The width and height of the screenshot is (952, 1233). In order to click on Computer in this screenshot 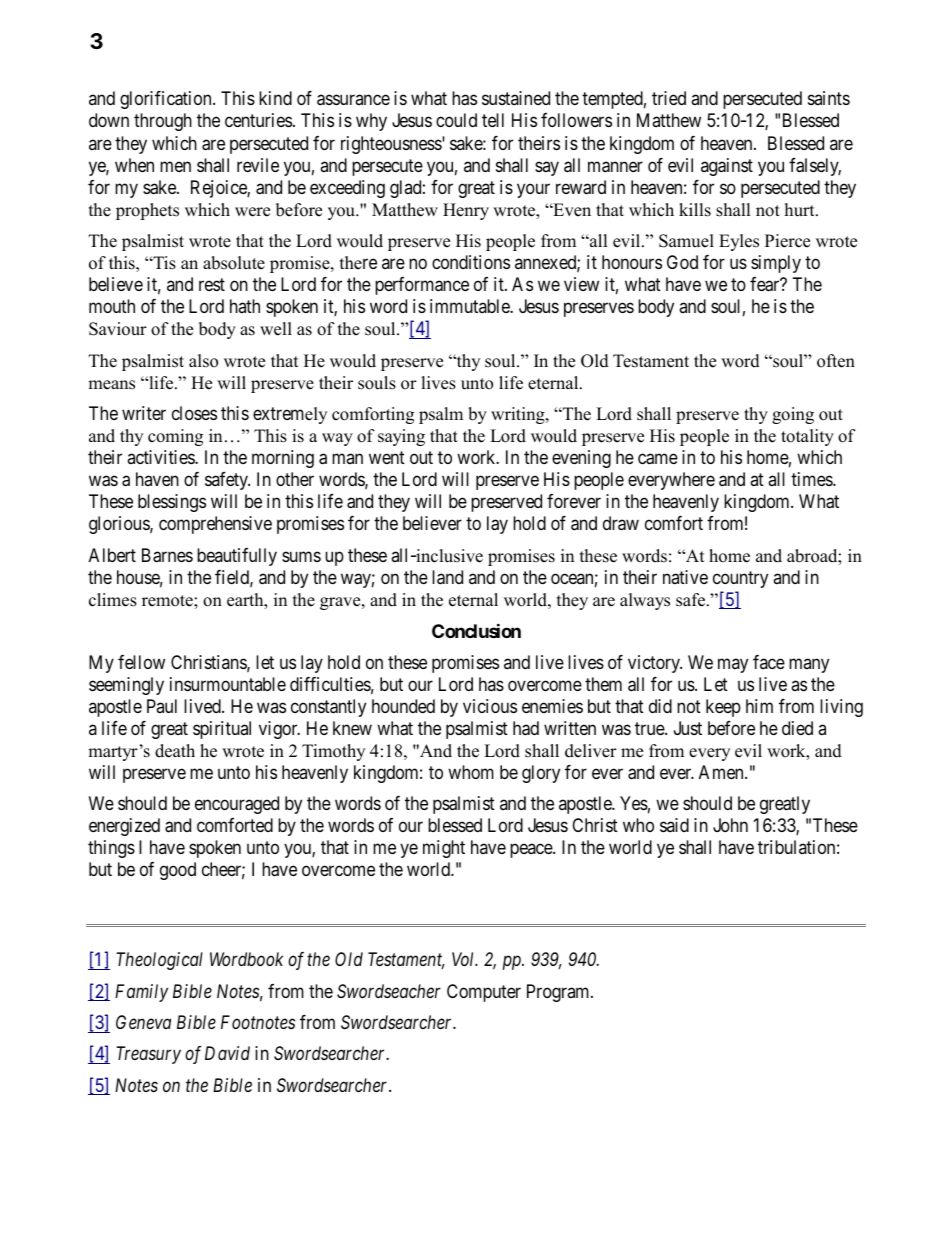, I will do `click(484, 993)`.
